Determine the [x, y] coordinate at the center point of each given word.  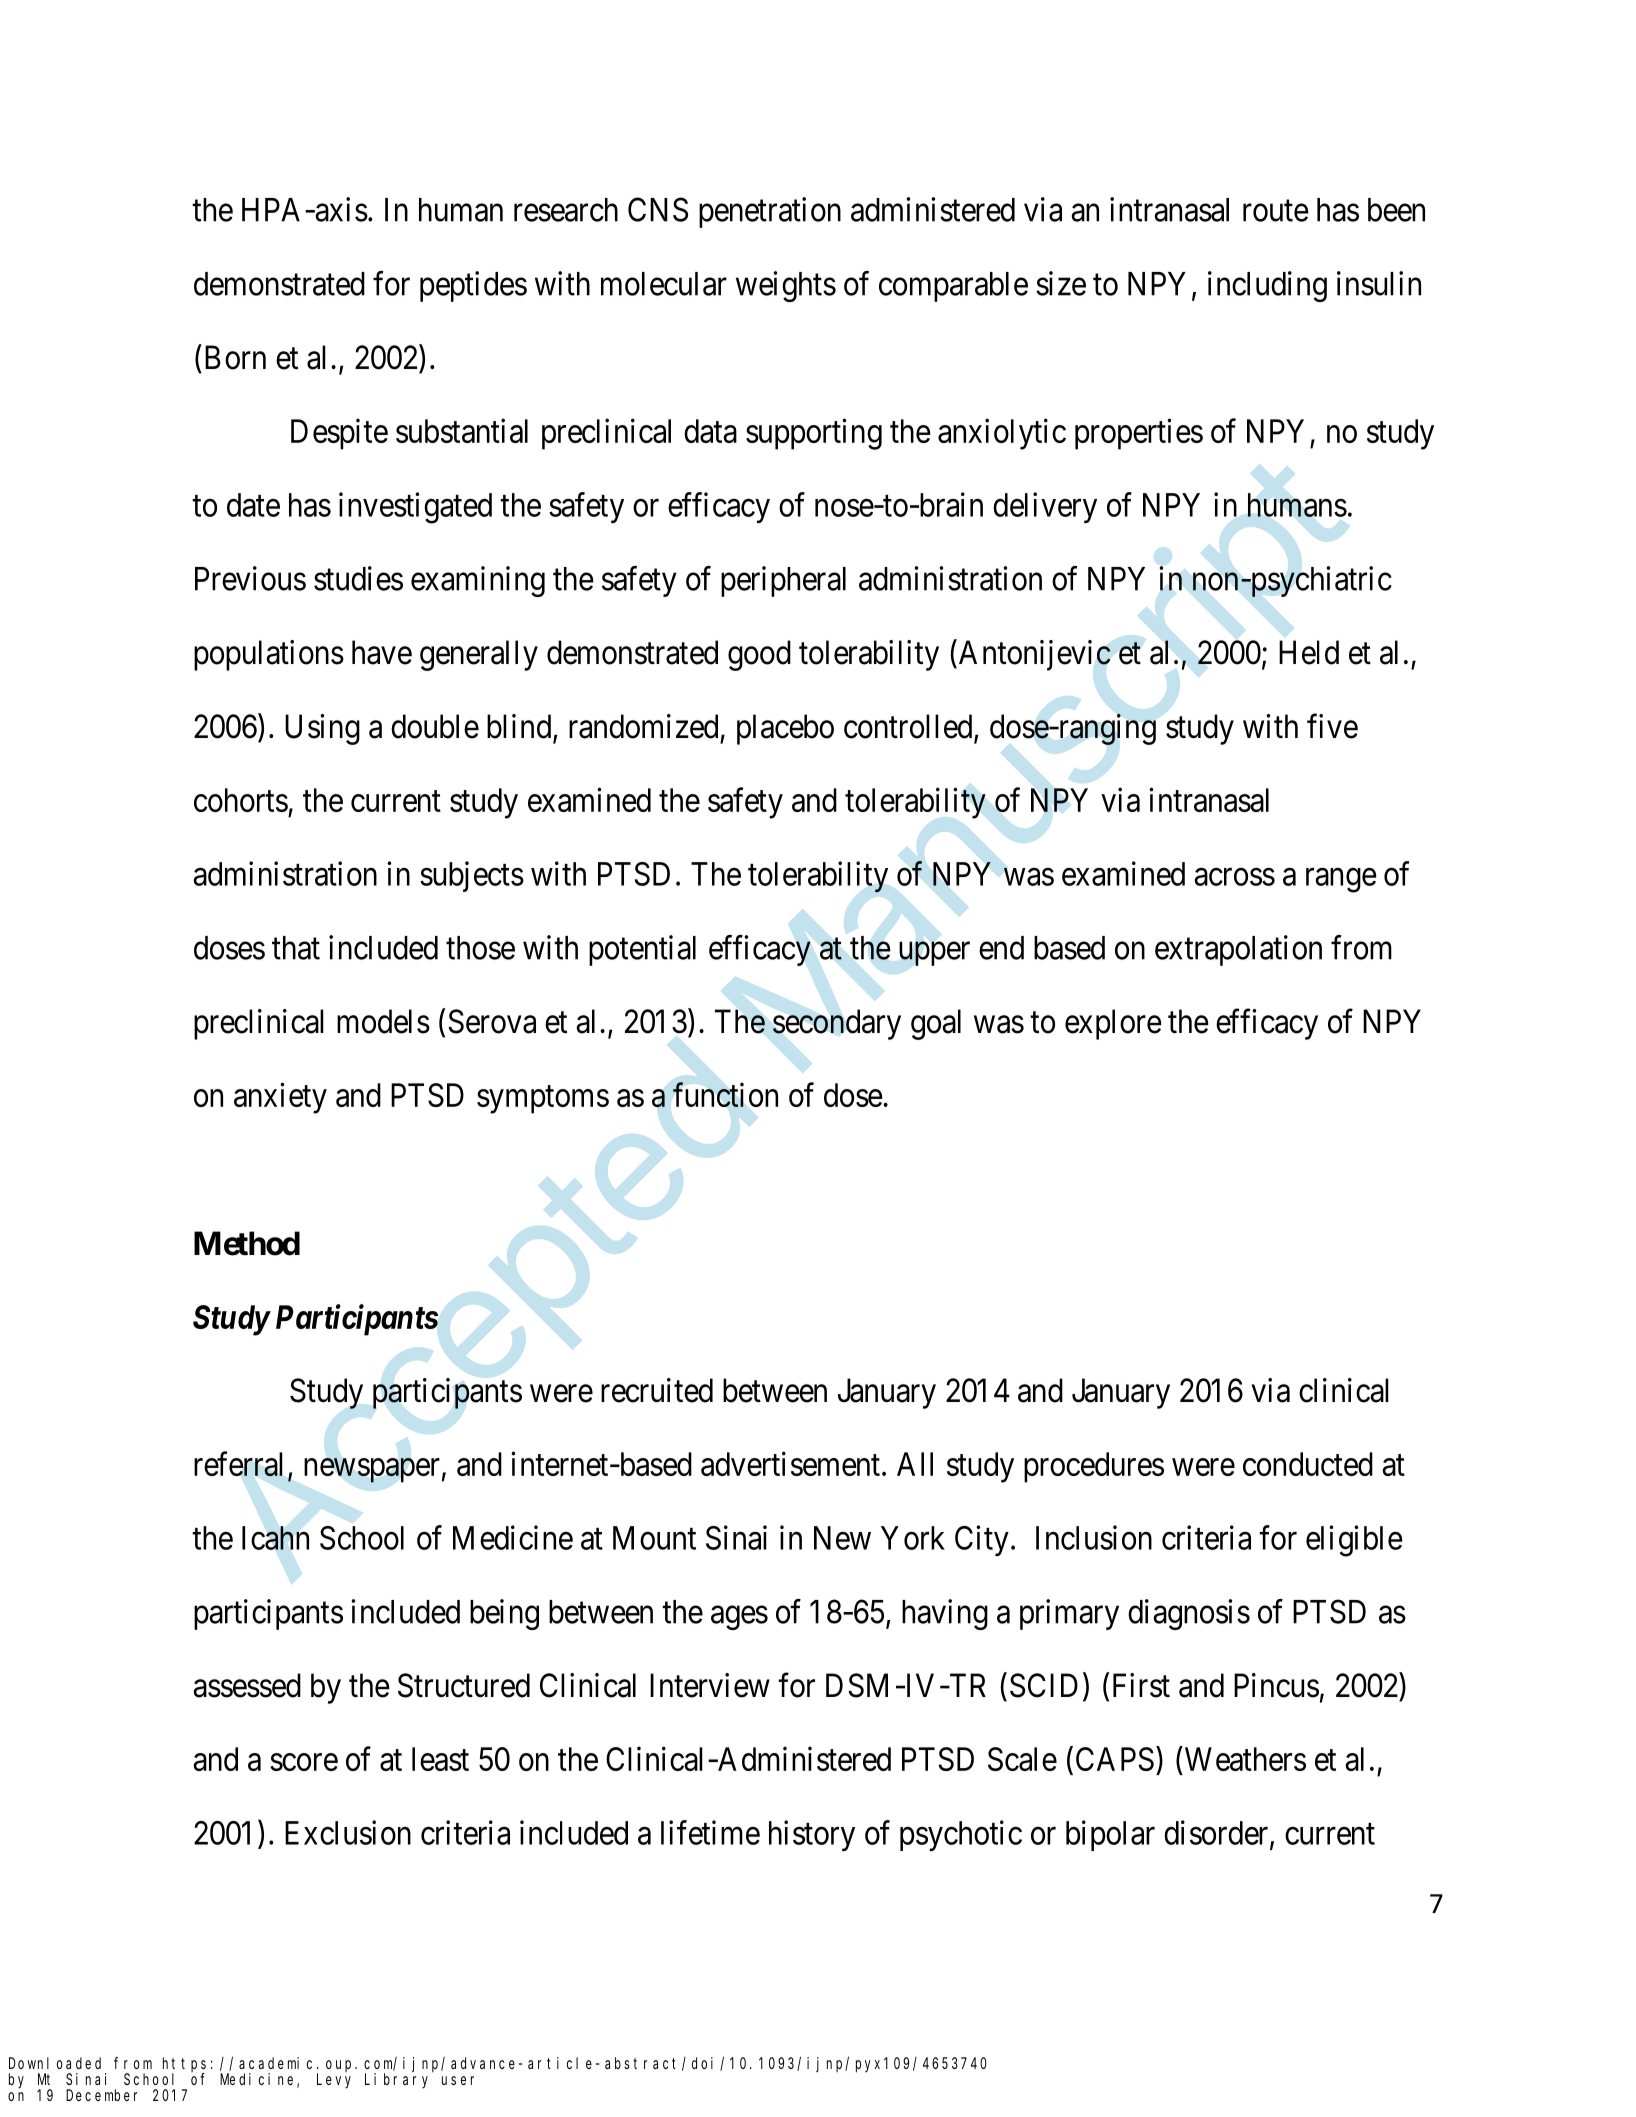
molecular [664, 284]
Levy [334, 2080]
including [1267, 286]
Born [235, 357]
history [812, 1835]
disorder [1217, 1833]
